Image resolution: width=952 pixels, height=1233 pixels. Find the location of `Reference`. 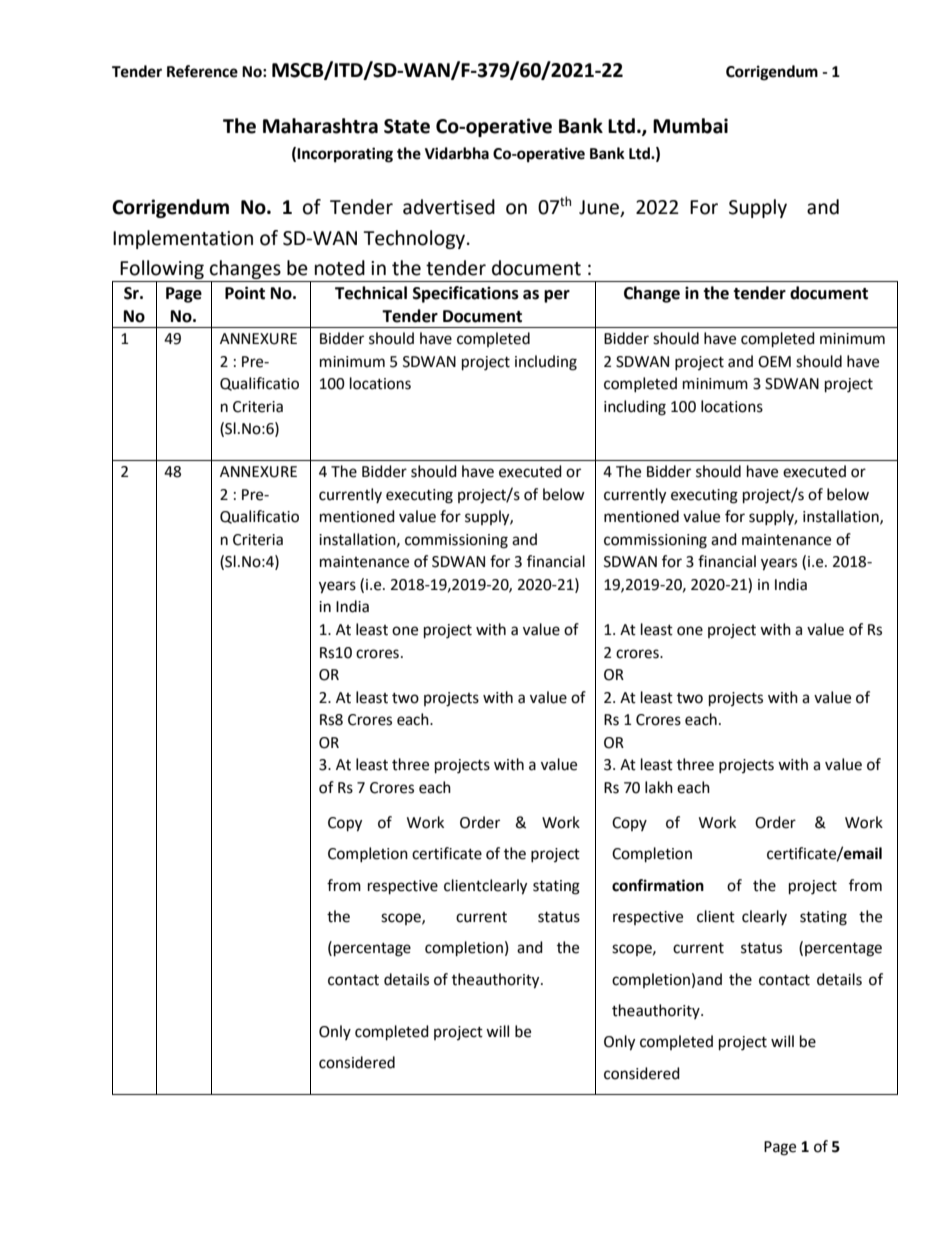

Reference is located at coordinates (202, 71).
